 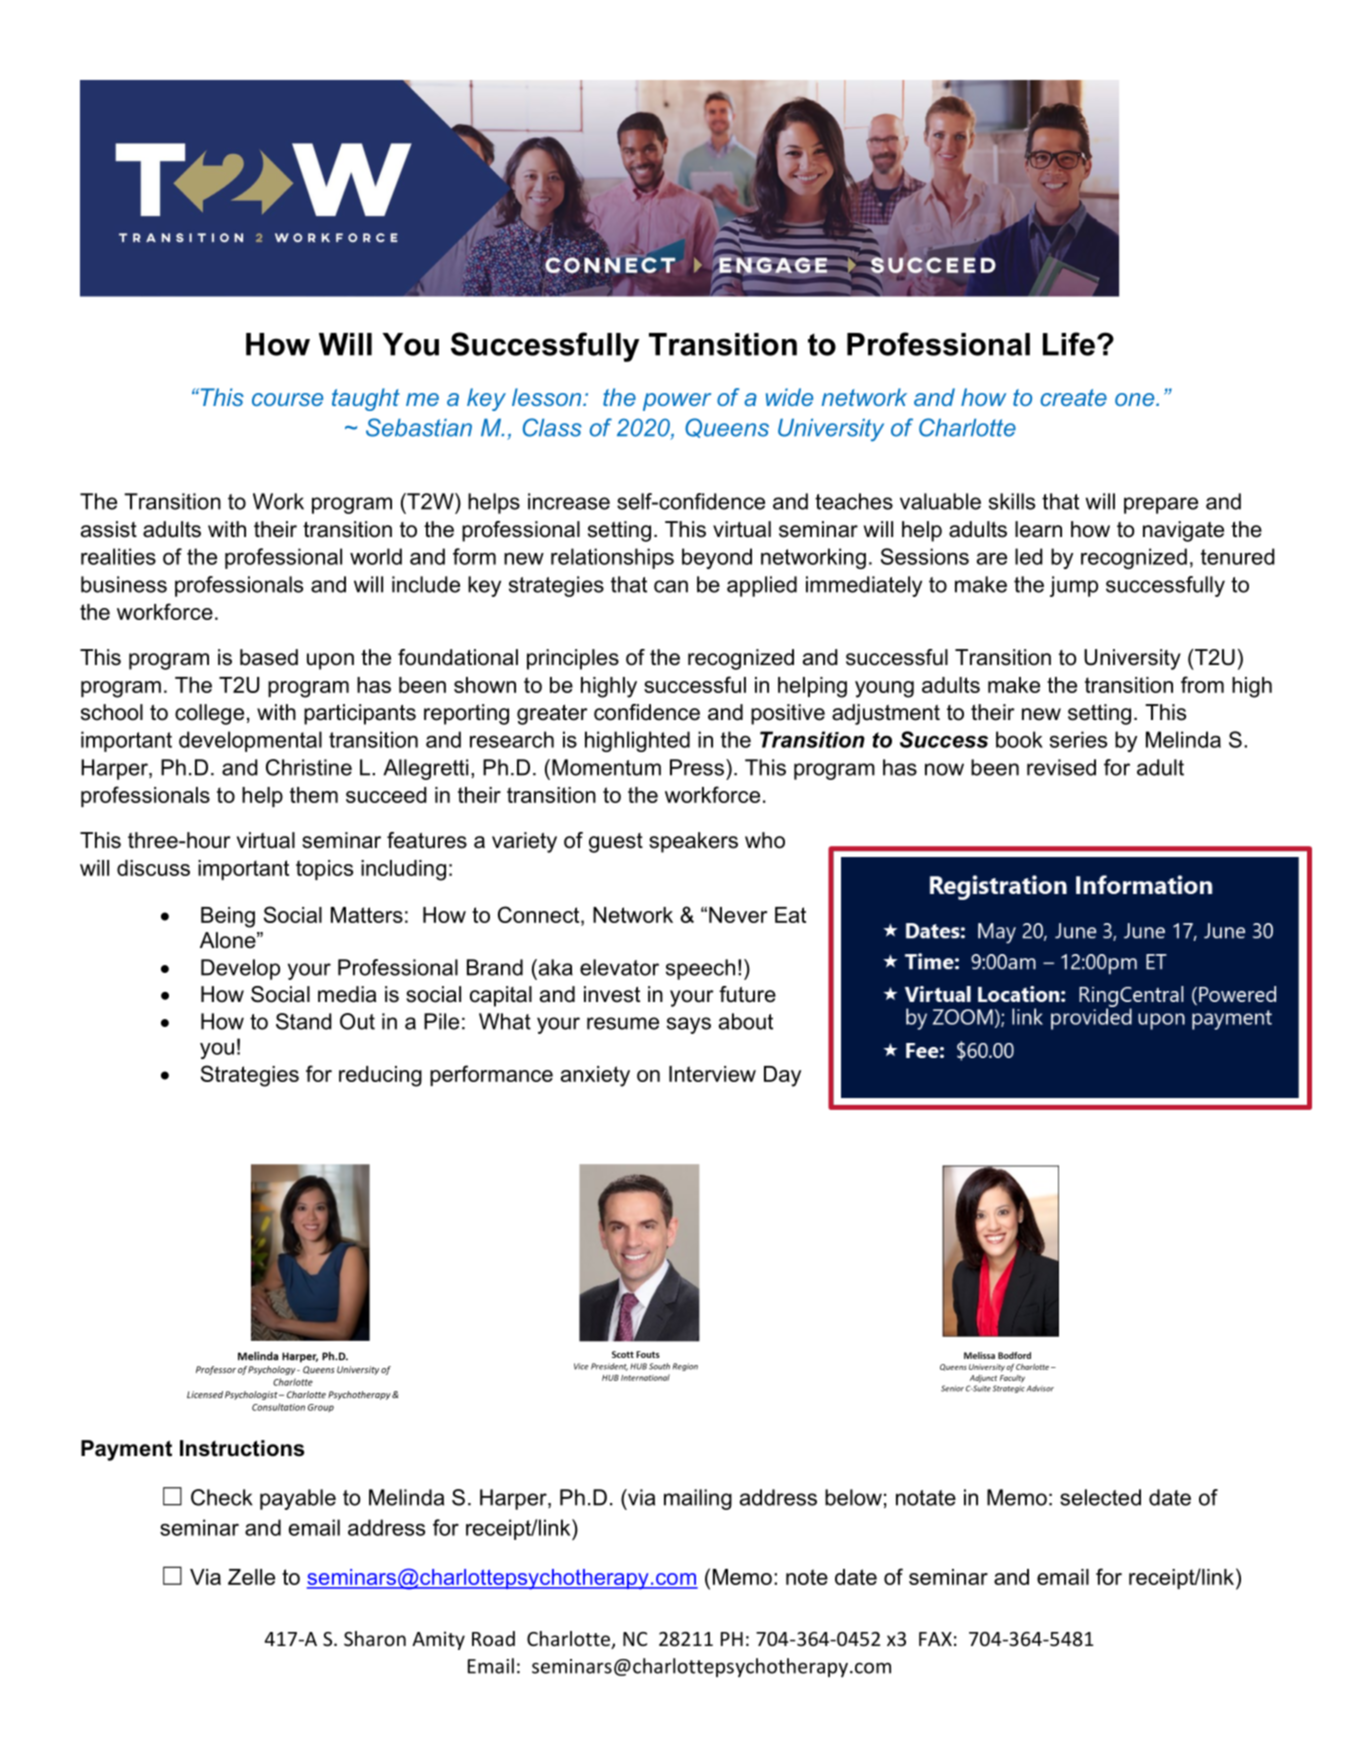 I want to click on course, so click(x=287, y=399).
